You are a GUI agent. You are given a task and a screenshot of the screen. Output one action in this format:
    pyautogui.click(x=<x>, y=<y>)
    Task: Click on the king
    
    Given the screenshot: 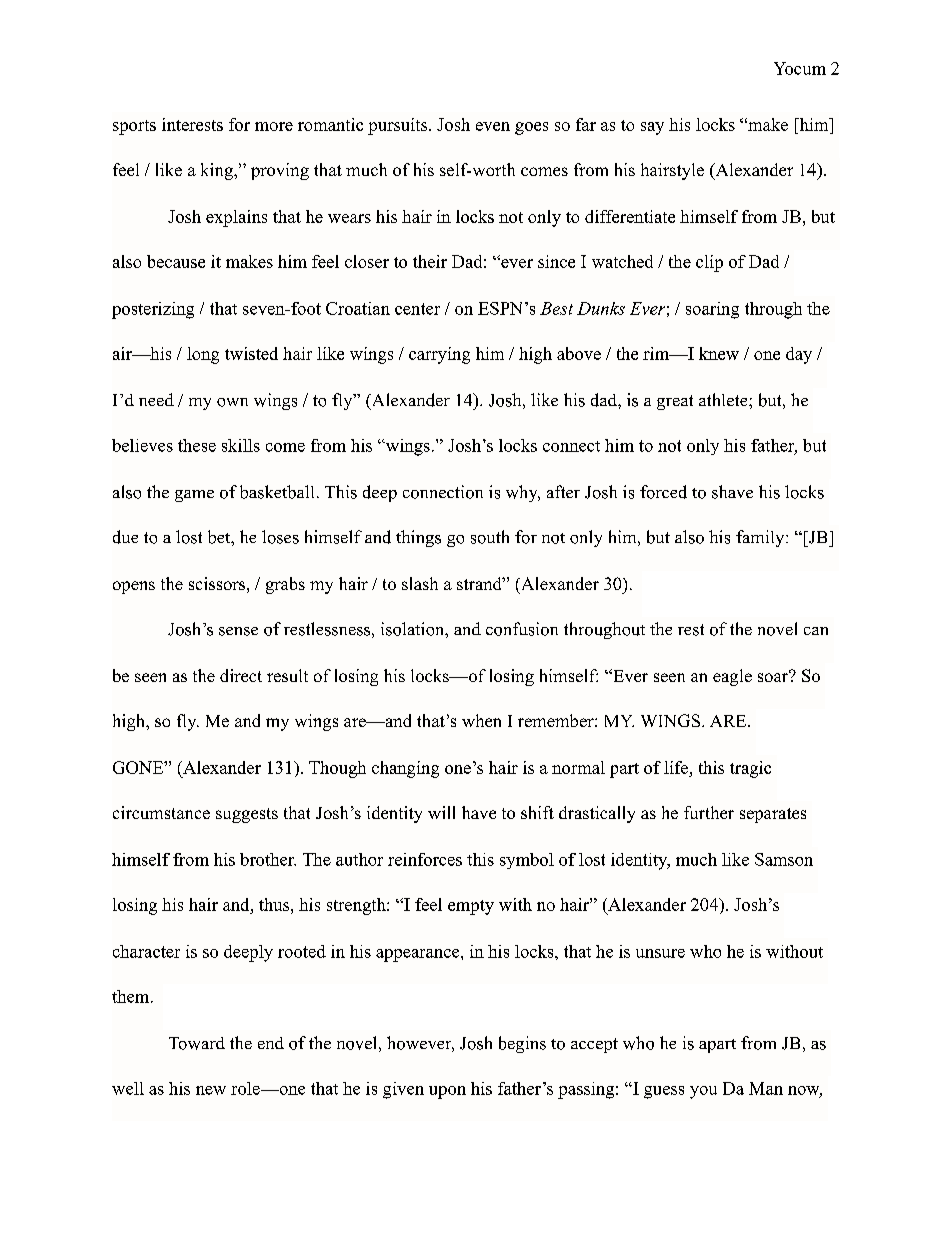 What is the action you would take?
    pyautogui.click(x=218, y=171)
